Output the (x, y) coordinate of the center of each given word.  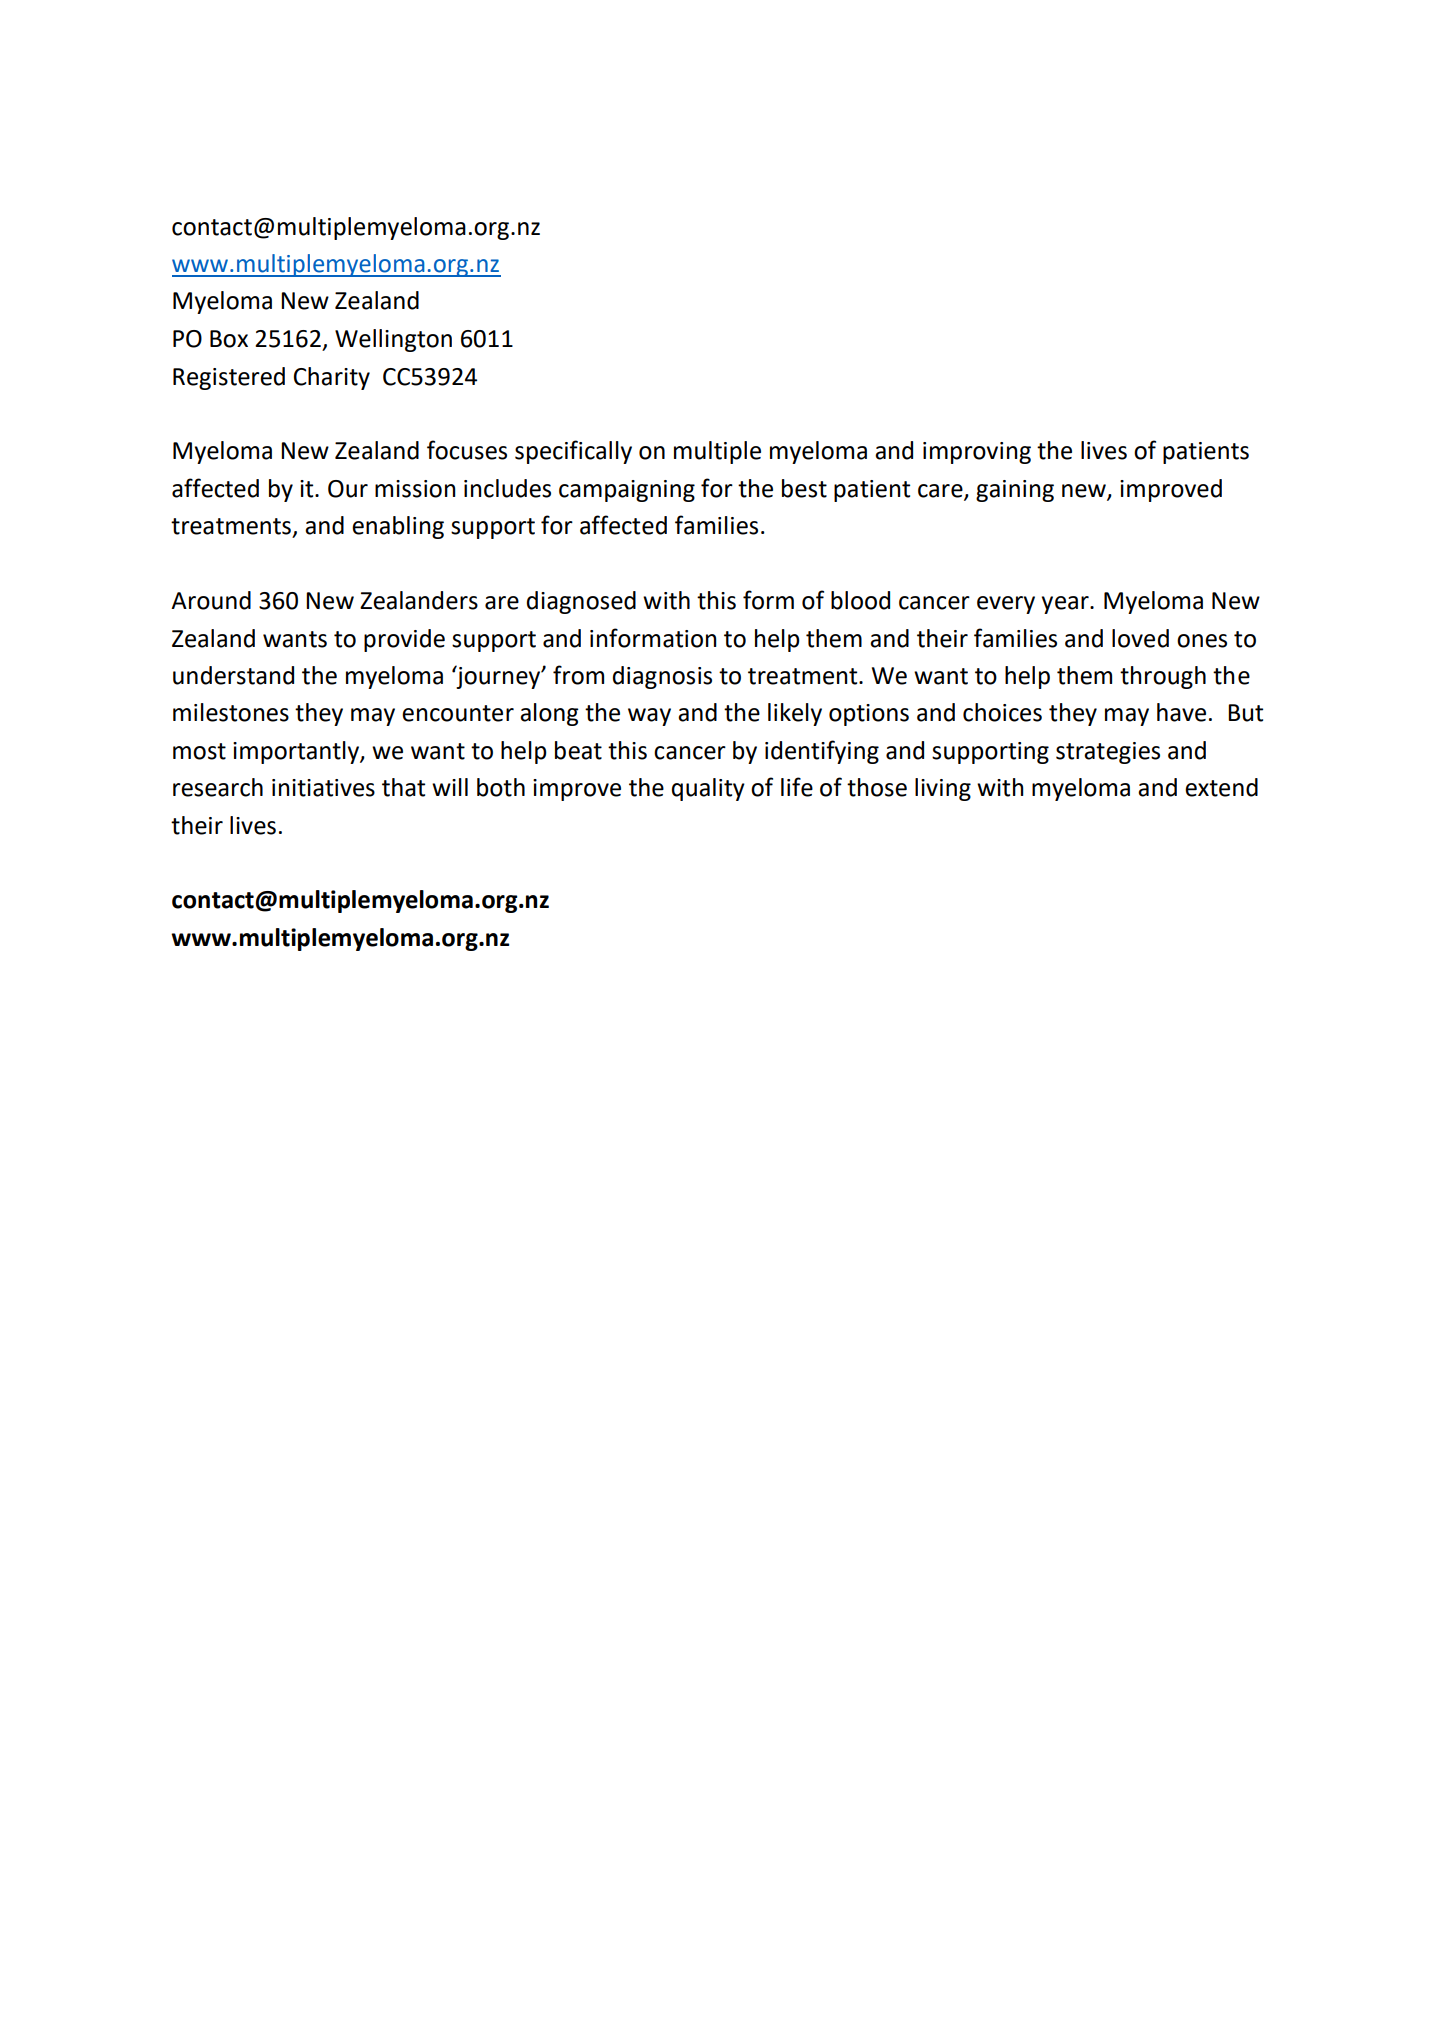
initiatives (323, 788)
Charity (332, 378)
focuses (467, 450)
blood (860, 600)
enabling (398, 527)
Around (211, 600)
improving (977, 453)
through (1163, 677)
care (941, 491)
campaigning (627, 491)
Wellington (393, 340)
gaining (1015, 491)
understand (233, 675)
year (1066, 605)
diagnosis (662, 677)
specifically (573, 452)
